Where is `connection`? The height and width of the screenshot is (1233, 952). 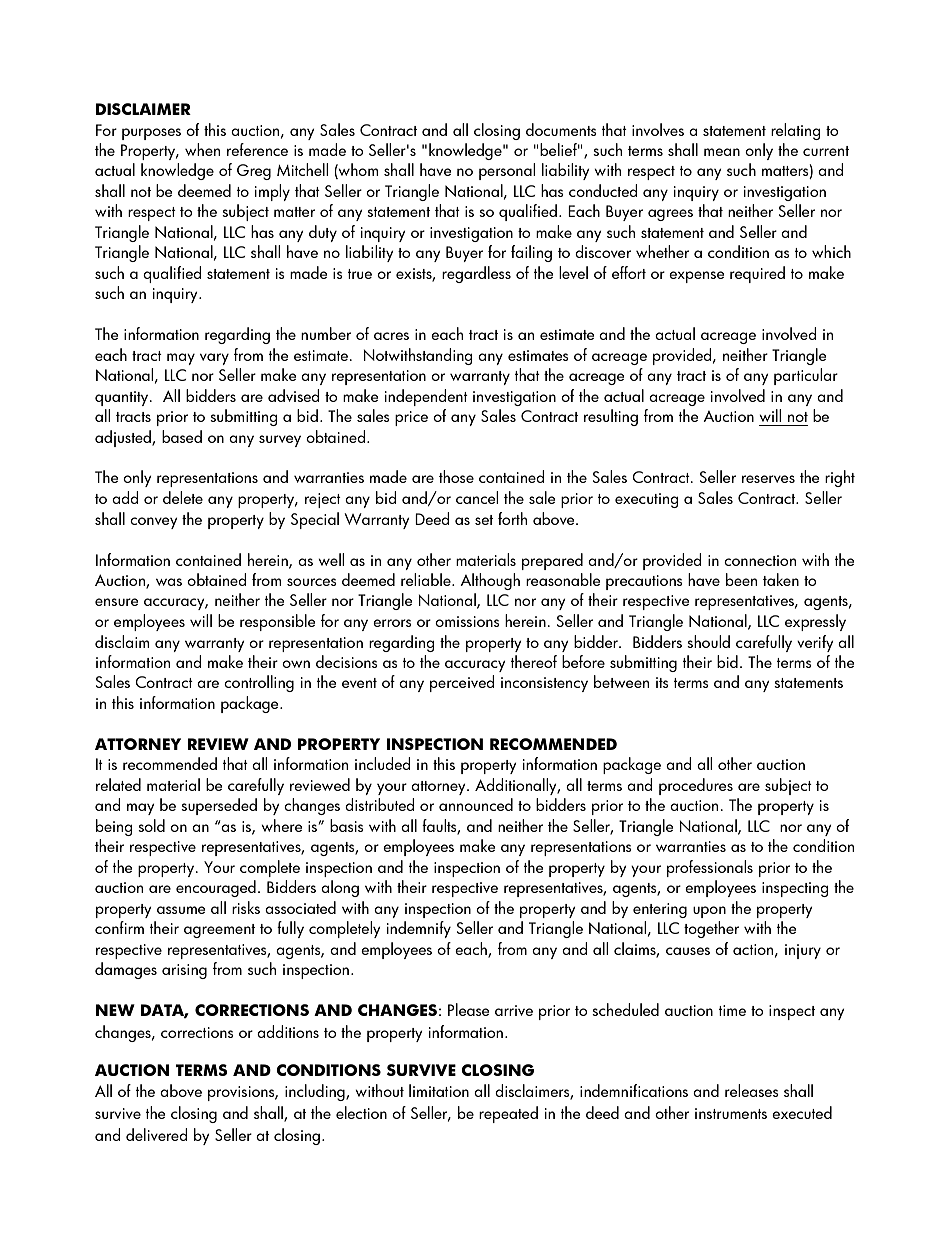
connection is located at coordinates (760, 560).
